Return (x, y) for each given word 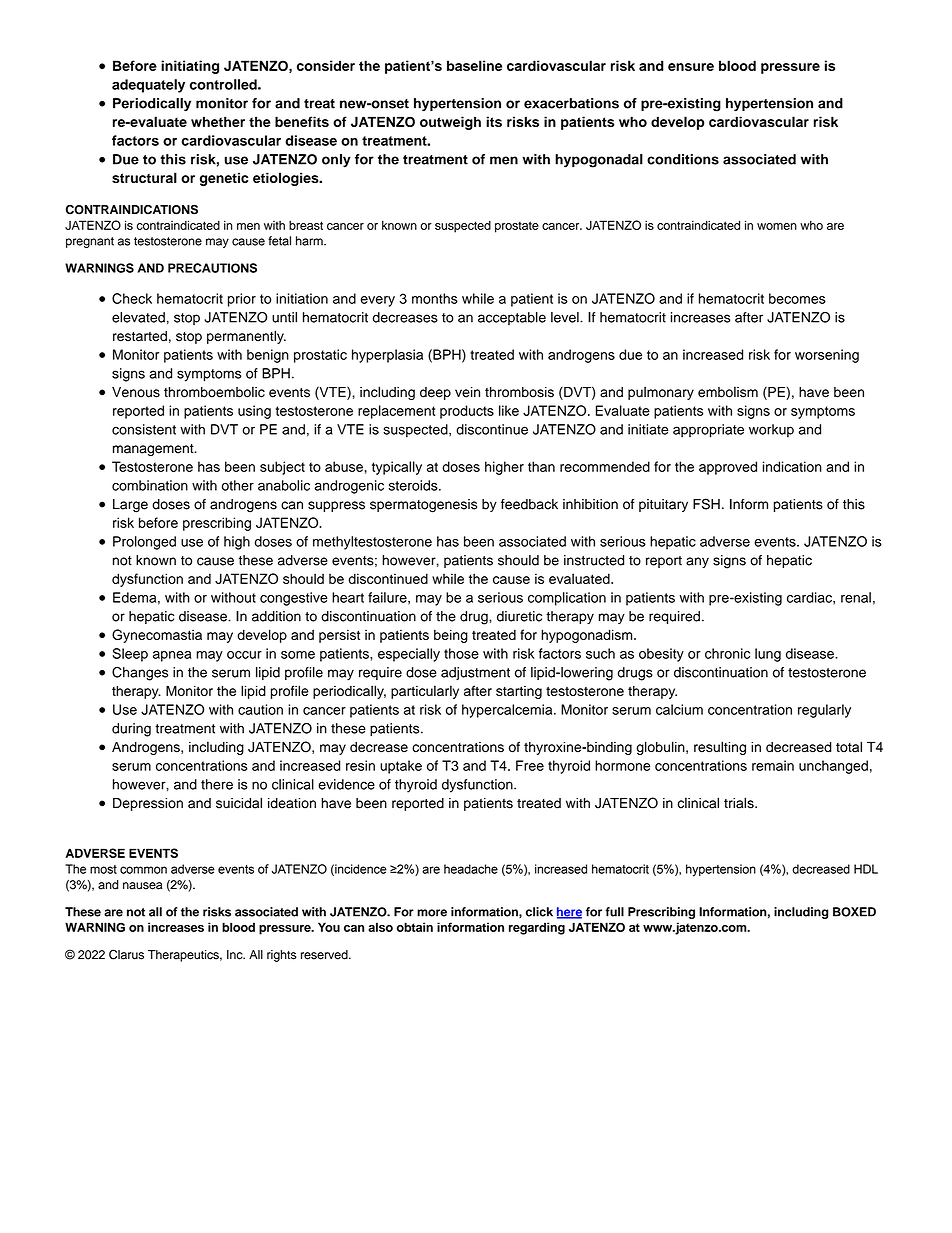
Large (130, 506)
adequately (148, 86)
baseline (474, 65)
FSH (706, 504)
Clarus (126, 954)
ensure (691, 67)
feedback (529, 504)
